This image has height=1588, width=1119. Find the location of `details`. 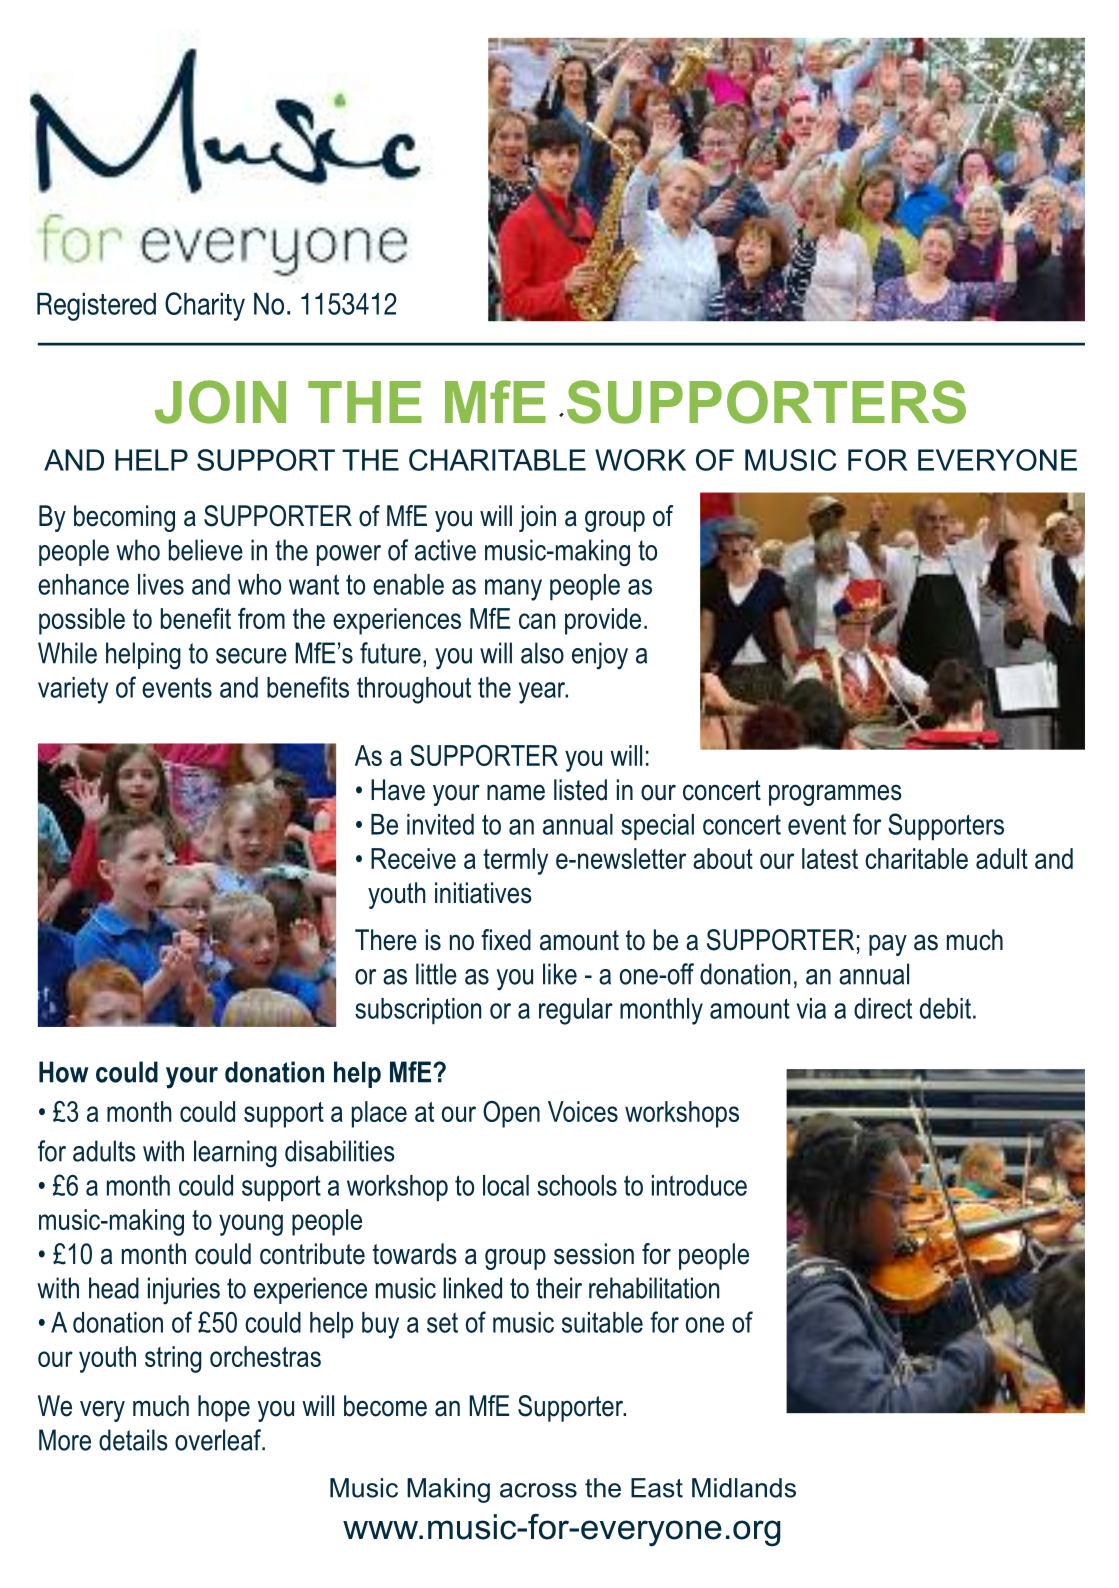

details is located at coordinates (133, 1440).
